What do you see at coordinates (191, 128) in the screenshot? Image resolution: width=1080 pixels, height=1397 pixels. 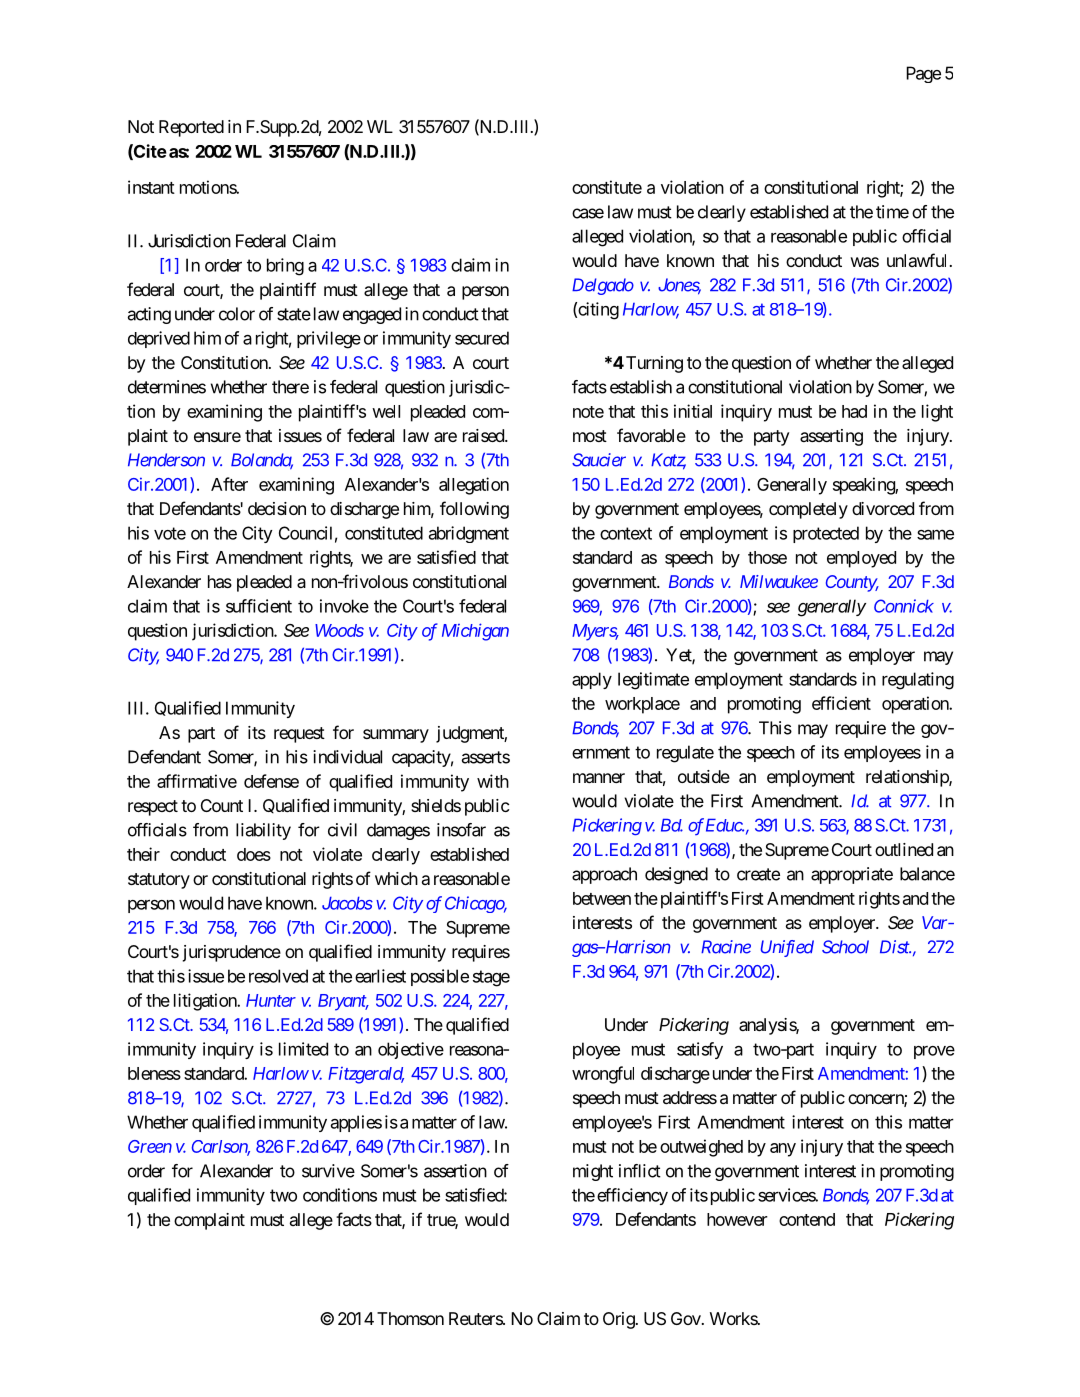 I see `Reported` at bounding box center [191, 128].
